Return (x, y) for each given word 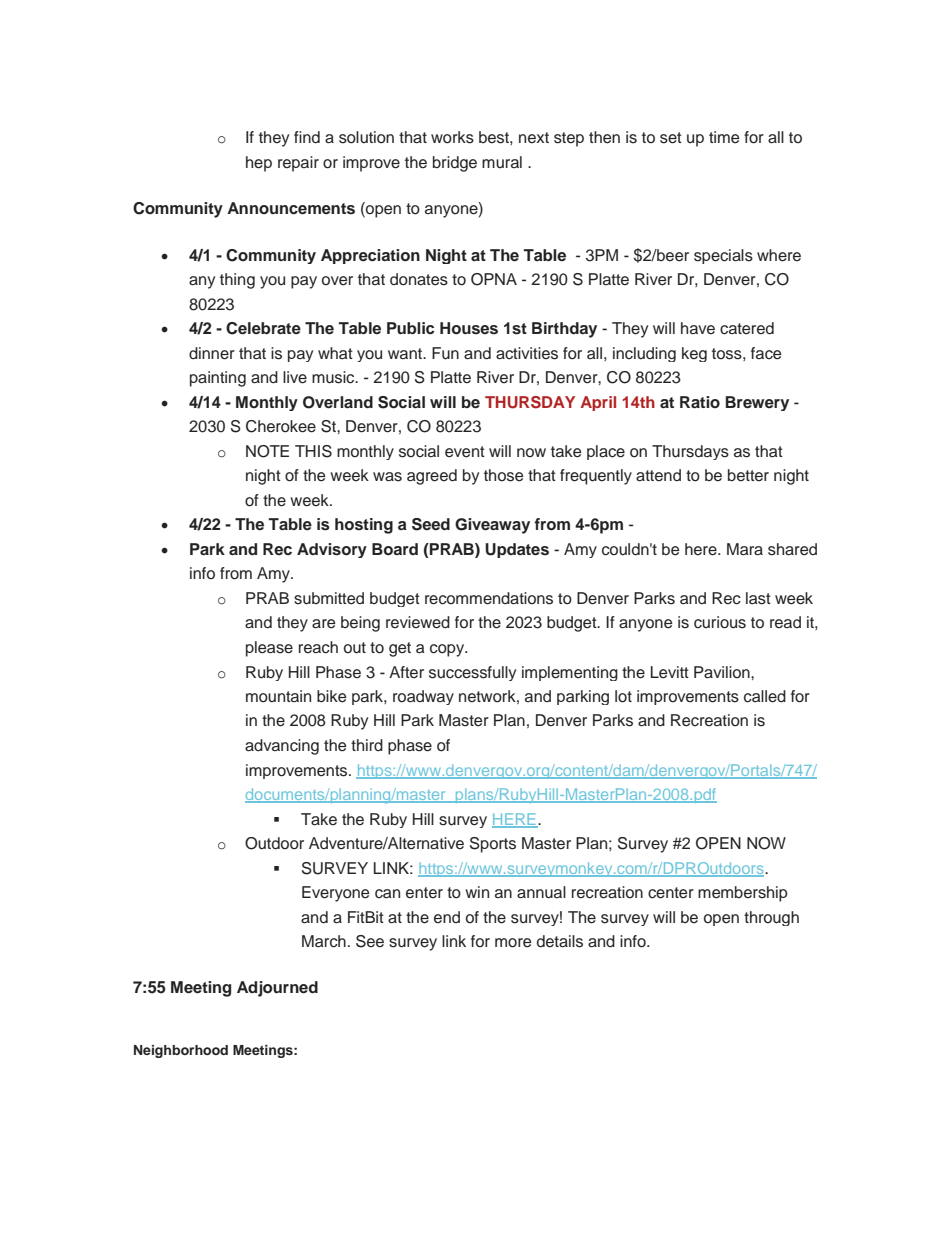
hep (259, 164)
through (771, 918)
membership (743, 894)
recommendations (489, 598)
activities (527, 353)
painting (218, 379)
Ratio (700, 402)
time (724, 137)
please (269, 649)
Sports (493, 845)
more (513, 943)
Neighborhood (181, 1051)
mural (502, 162)
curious (720, 622)
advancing (282, 747)
